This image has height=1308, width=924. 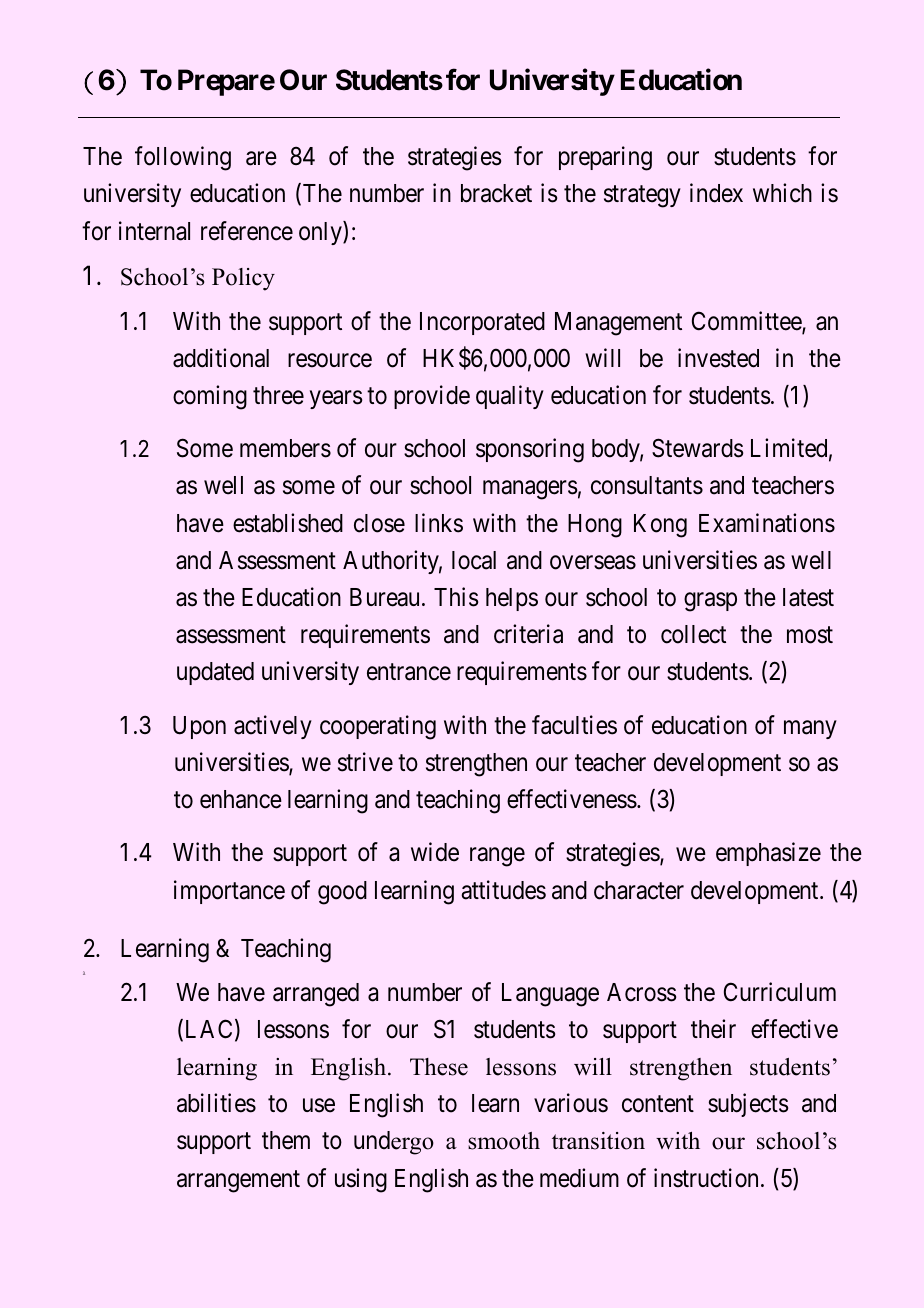 I want to click on collect, so click(x=693, y=634).
